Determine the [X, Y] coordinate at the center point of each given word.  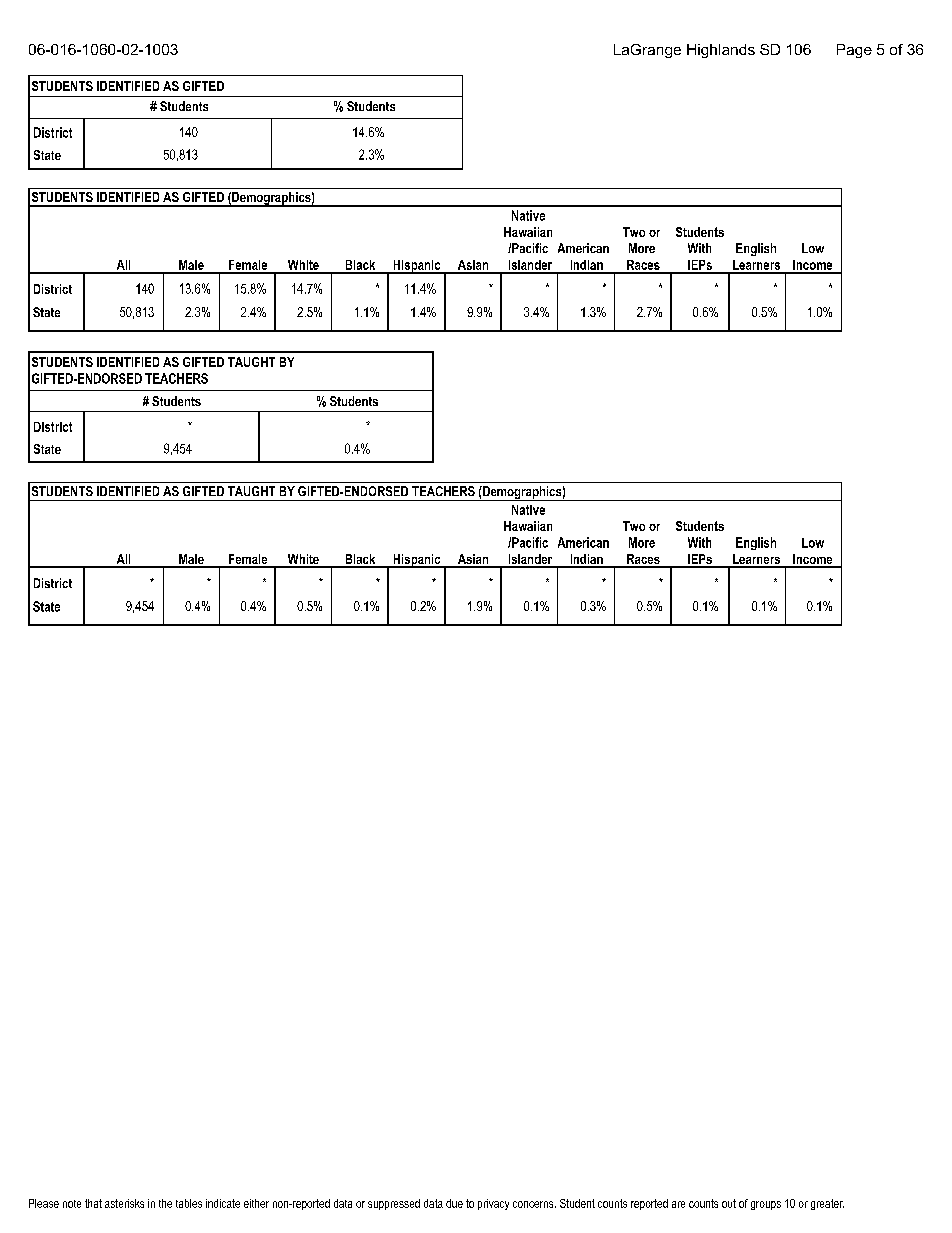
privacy [493, 1204]
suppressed [394, 1204]
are [678, 1204]
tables [189, 1203]
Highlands [721, 51]
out [729, 1203]
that [93, 1203]
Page [854, 51]
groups [766, 1205]
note [72, 1204]
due [454, 1203]
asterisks [124, 1203]
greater [827, 1204]
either [256, 1203]
